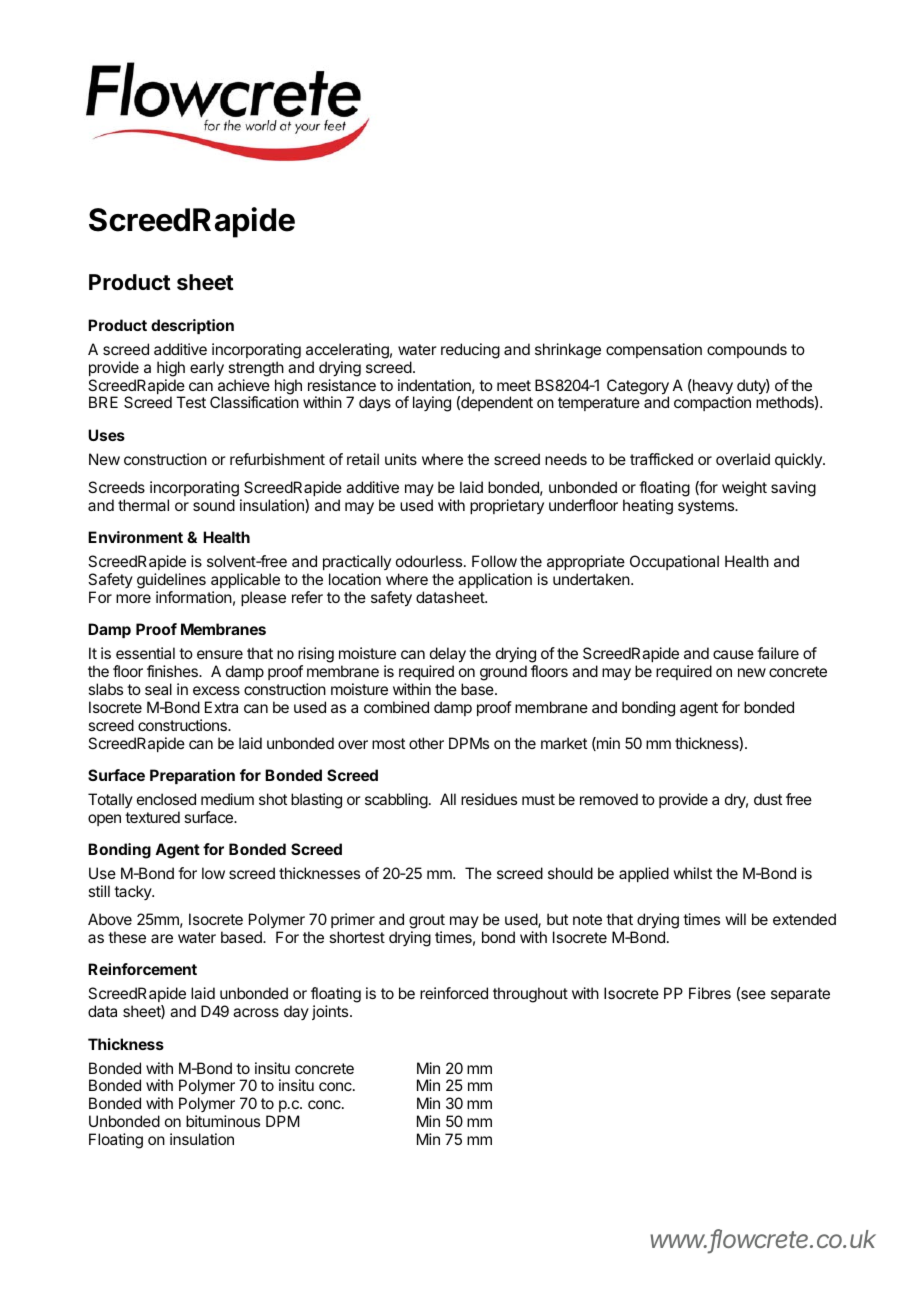 The height and width of the page is (1308, 924). Describe the element at coordinates (454, 993) in the page. I see `reinforced` at that location.
